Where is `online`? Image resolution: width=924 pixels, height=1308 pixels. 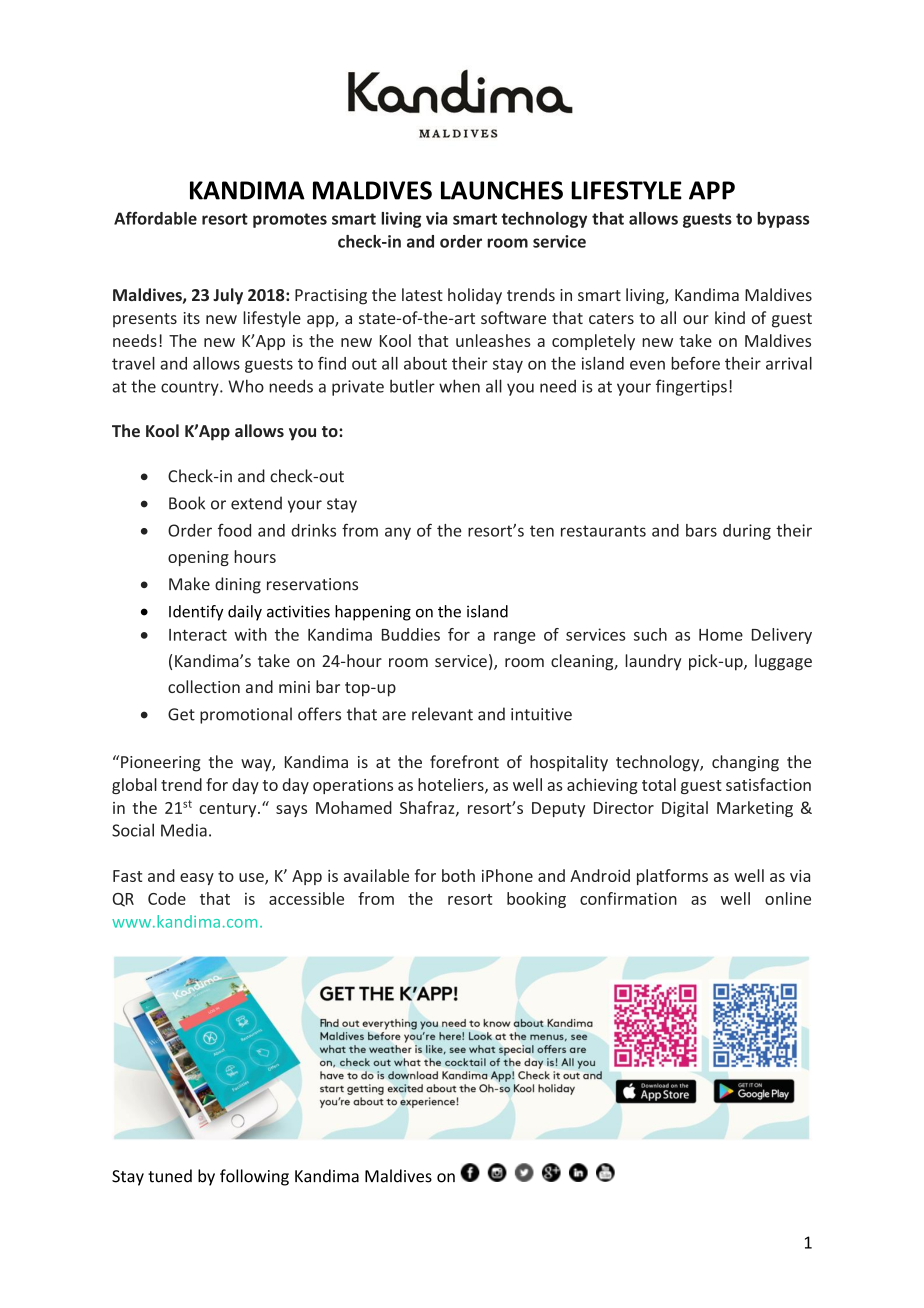 online is located at coordinates (788, 898).
